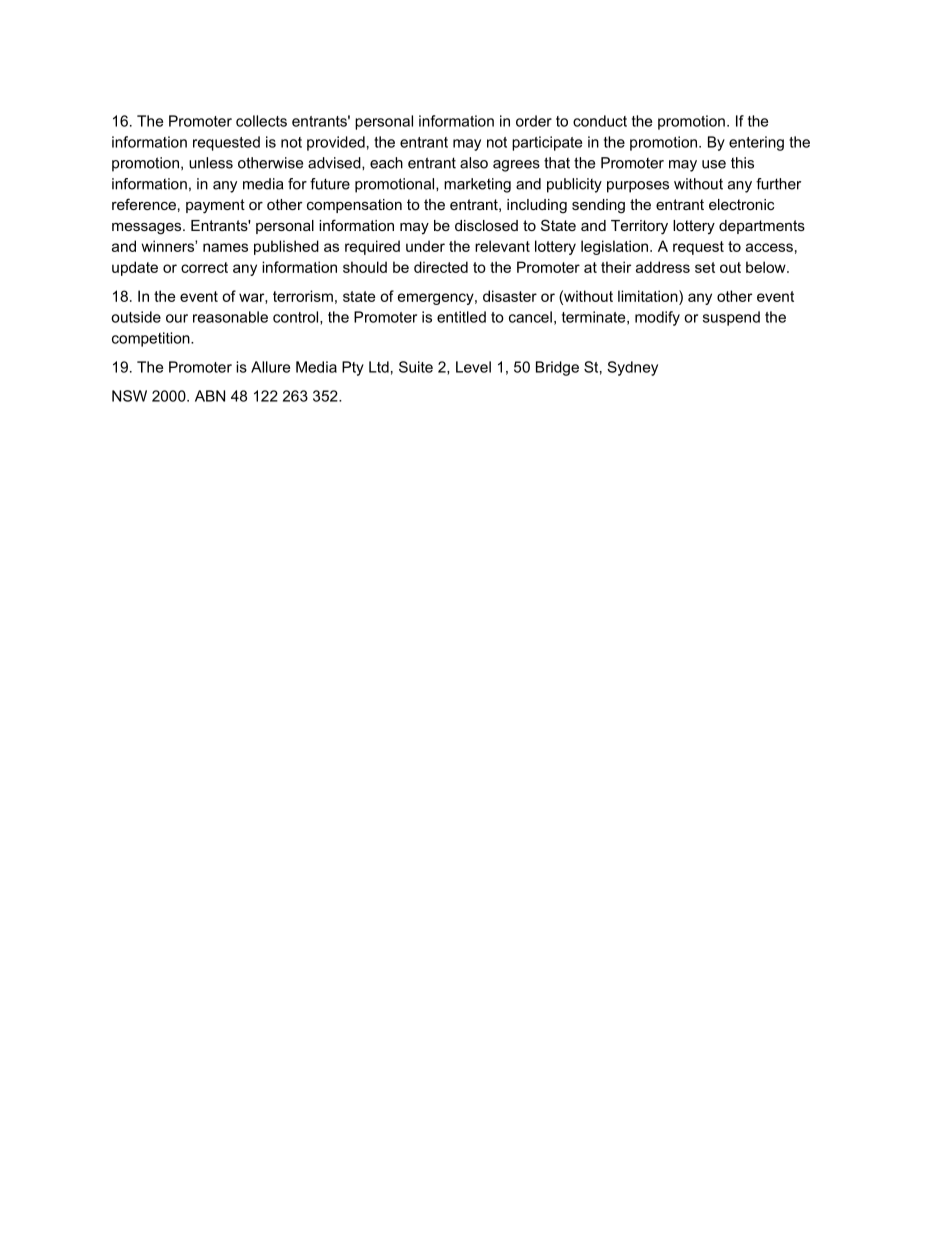 The height and width of the screenshot is (1233, 952). Describe the element at coordinates (756, 143) in the screenshot. I see `entering` at that location.
